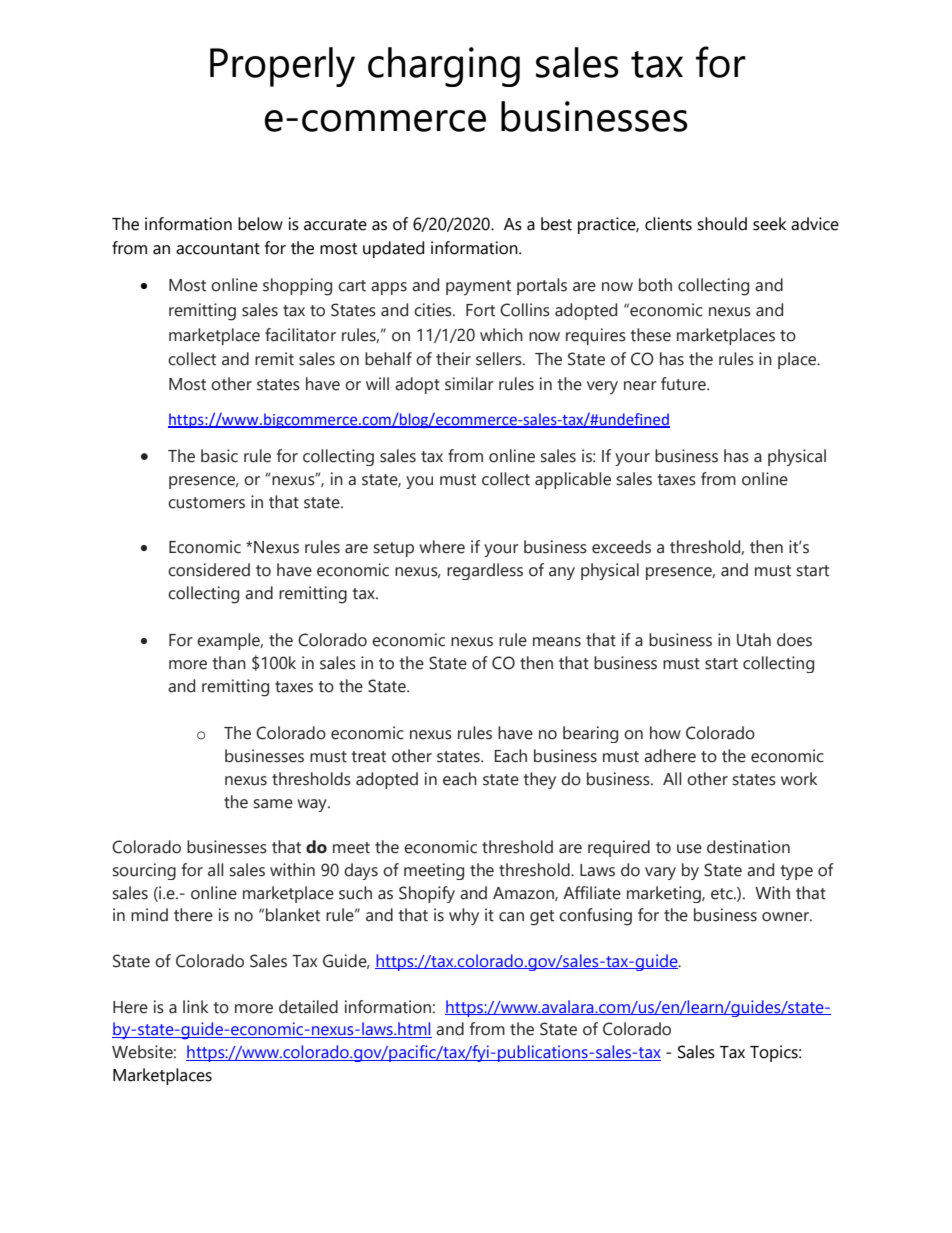 This page has height=1233, width=952. Describe the element at coordinates (444, 67) in the page. I see `charging` at that location.
